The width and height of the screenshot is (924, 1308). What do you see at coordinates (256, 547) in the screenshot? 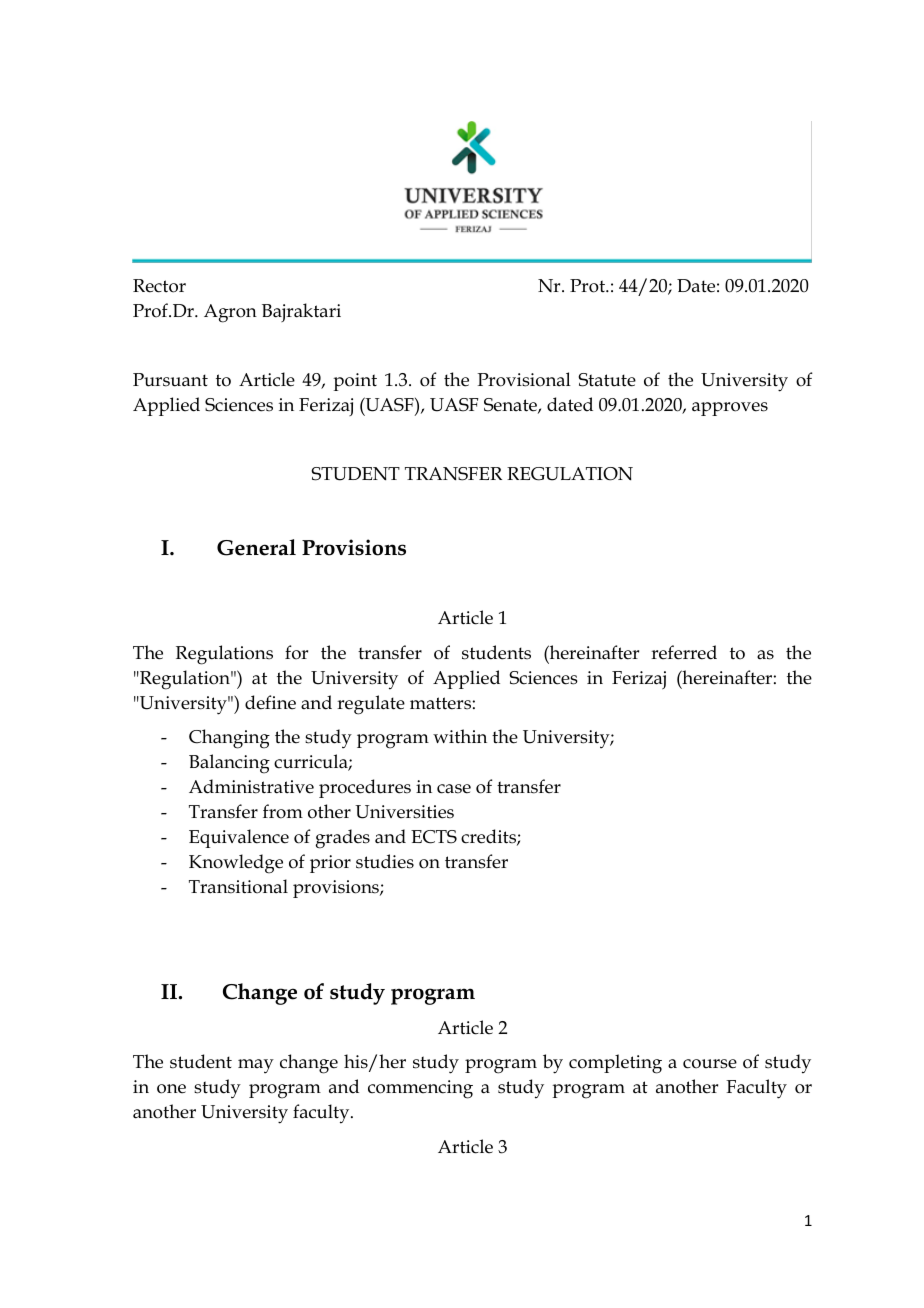
I see `General` at bounding box center [256, 547].
